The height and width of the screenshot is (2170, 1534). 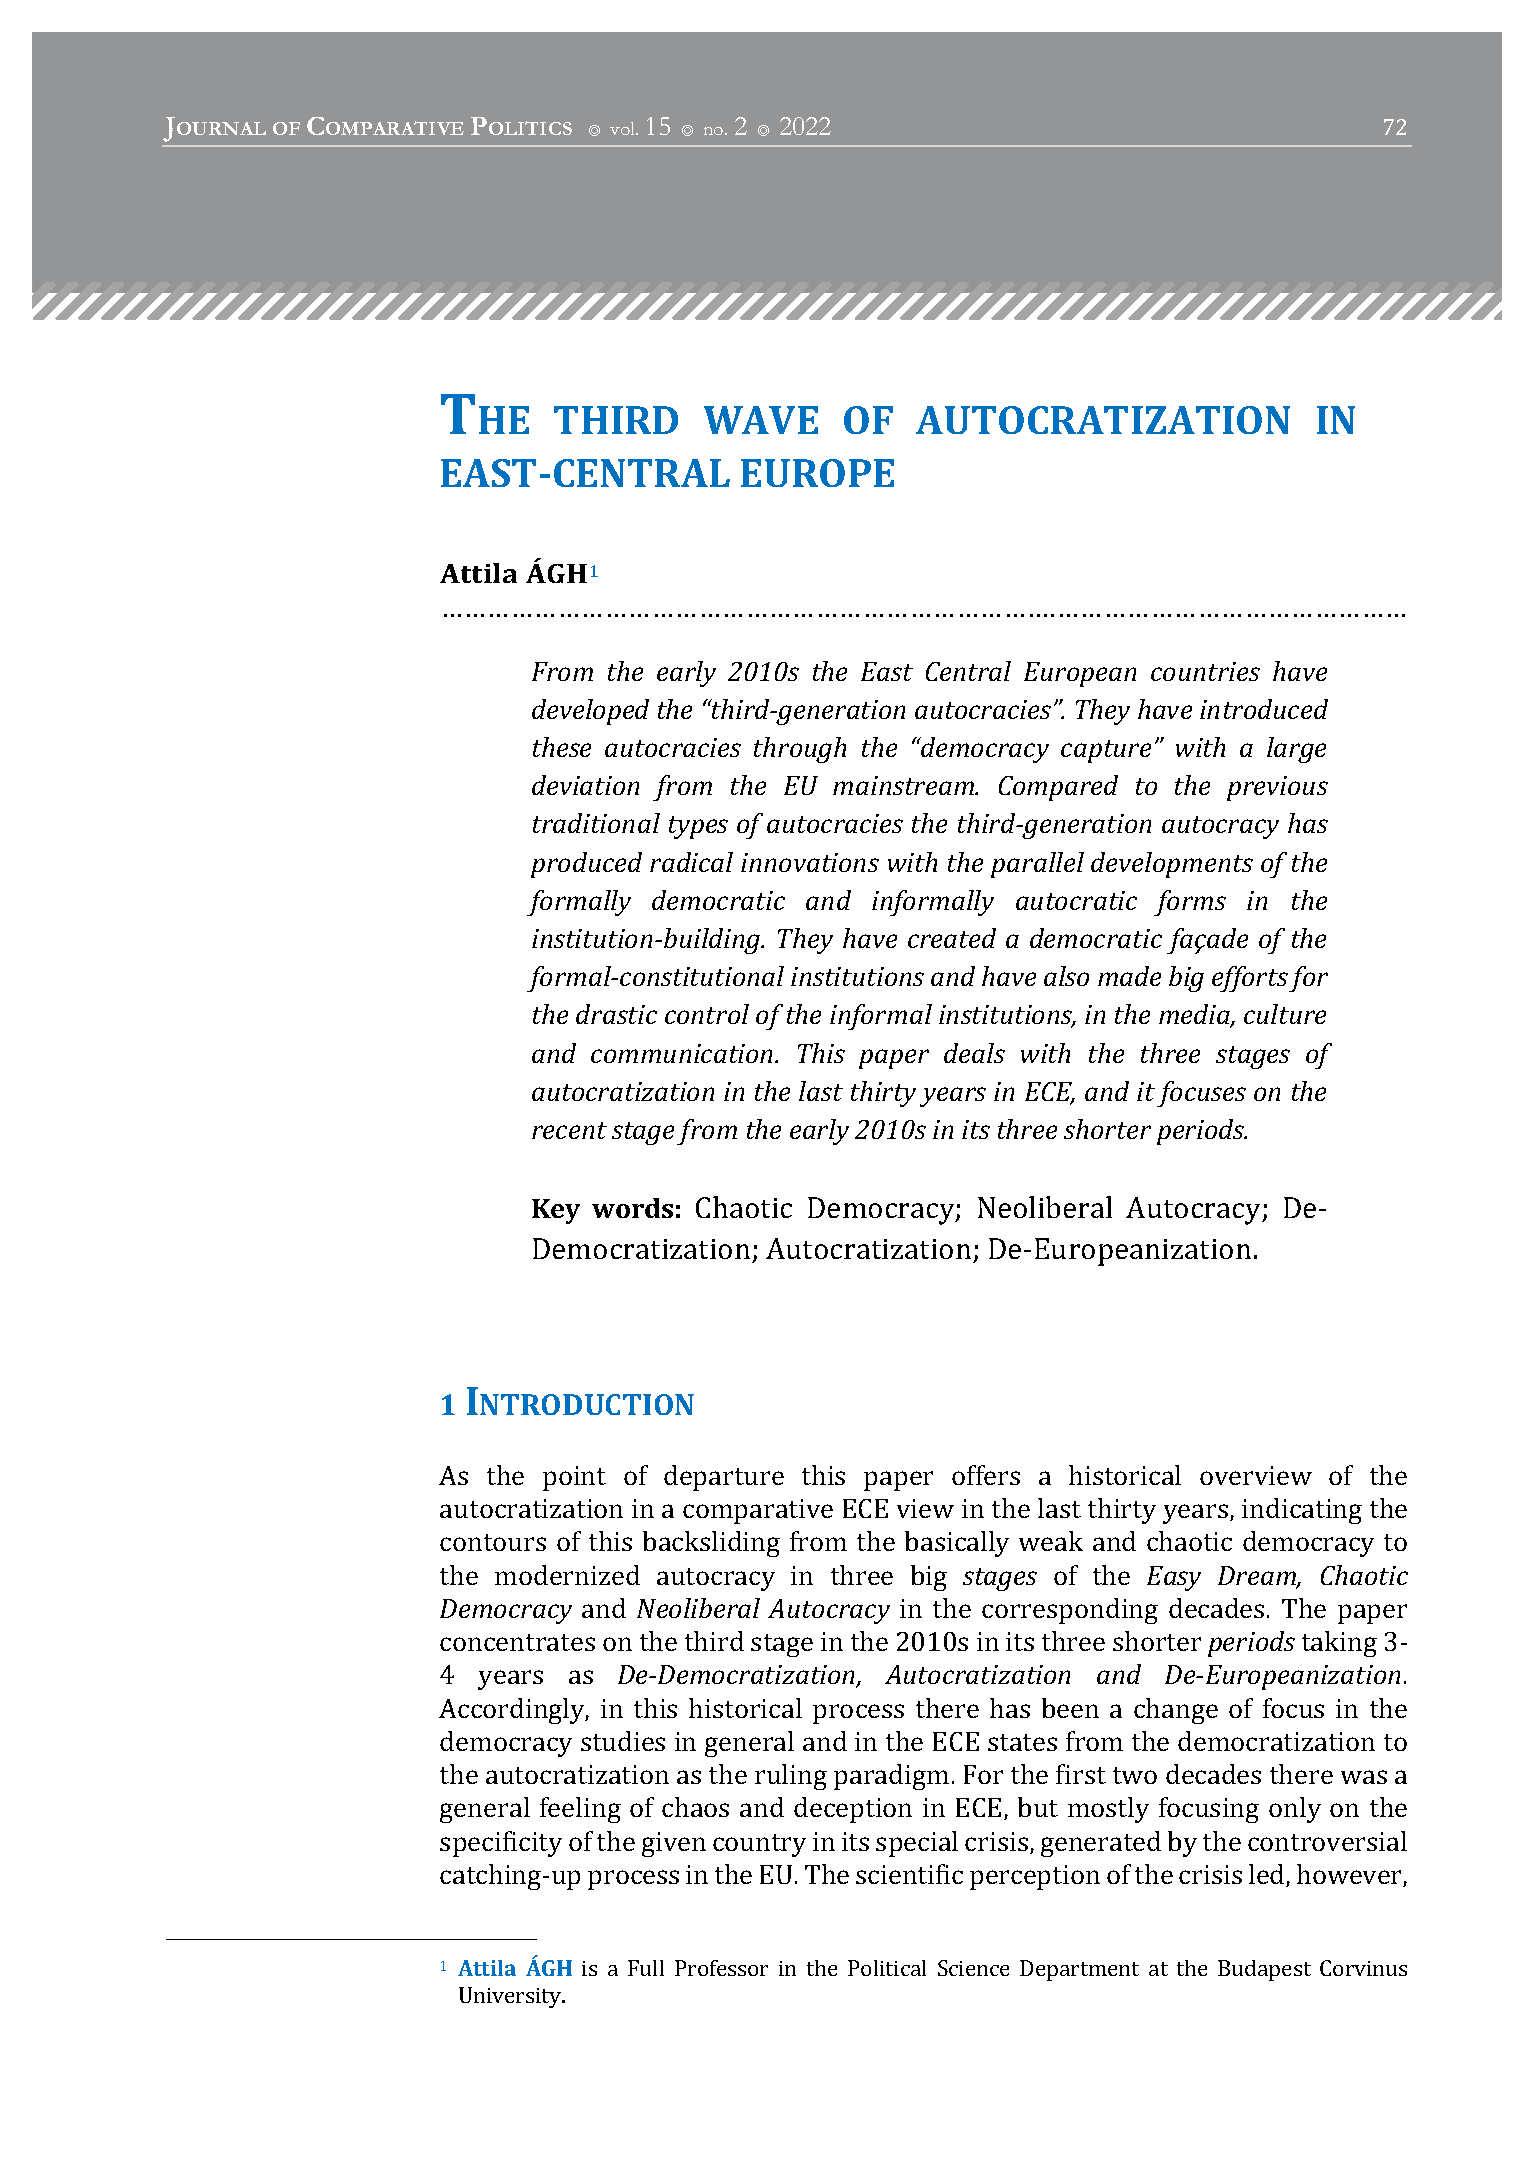 I want to click on countries, so click(x=1205, y=671).
